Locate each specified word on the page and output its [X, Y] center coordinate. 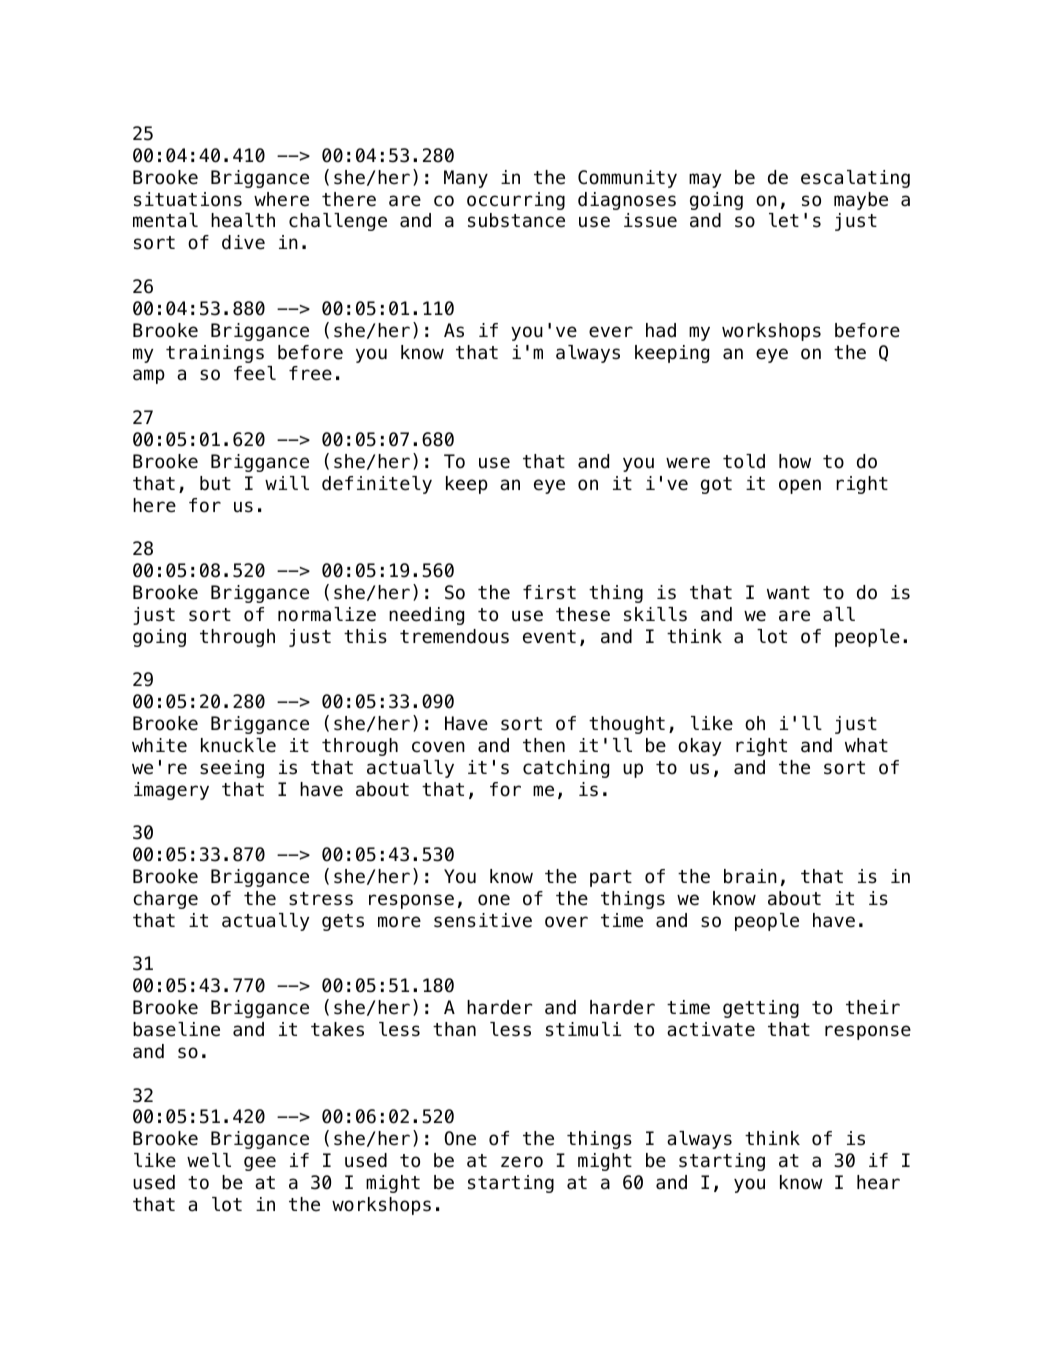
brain [750, 876]
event [549, 637]
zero [522, 1162]
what [866, 745]
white [159, 745]
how [795, 461]
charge [165, 900]
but [215, 483]
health [243, 220]
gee [260, 1163]
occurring [516, 201]
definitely [377, 485]
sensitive [483, 920]
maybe [861, 201]
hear [878, 1182]
